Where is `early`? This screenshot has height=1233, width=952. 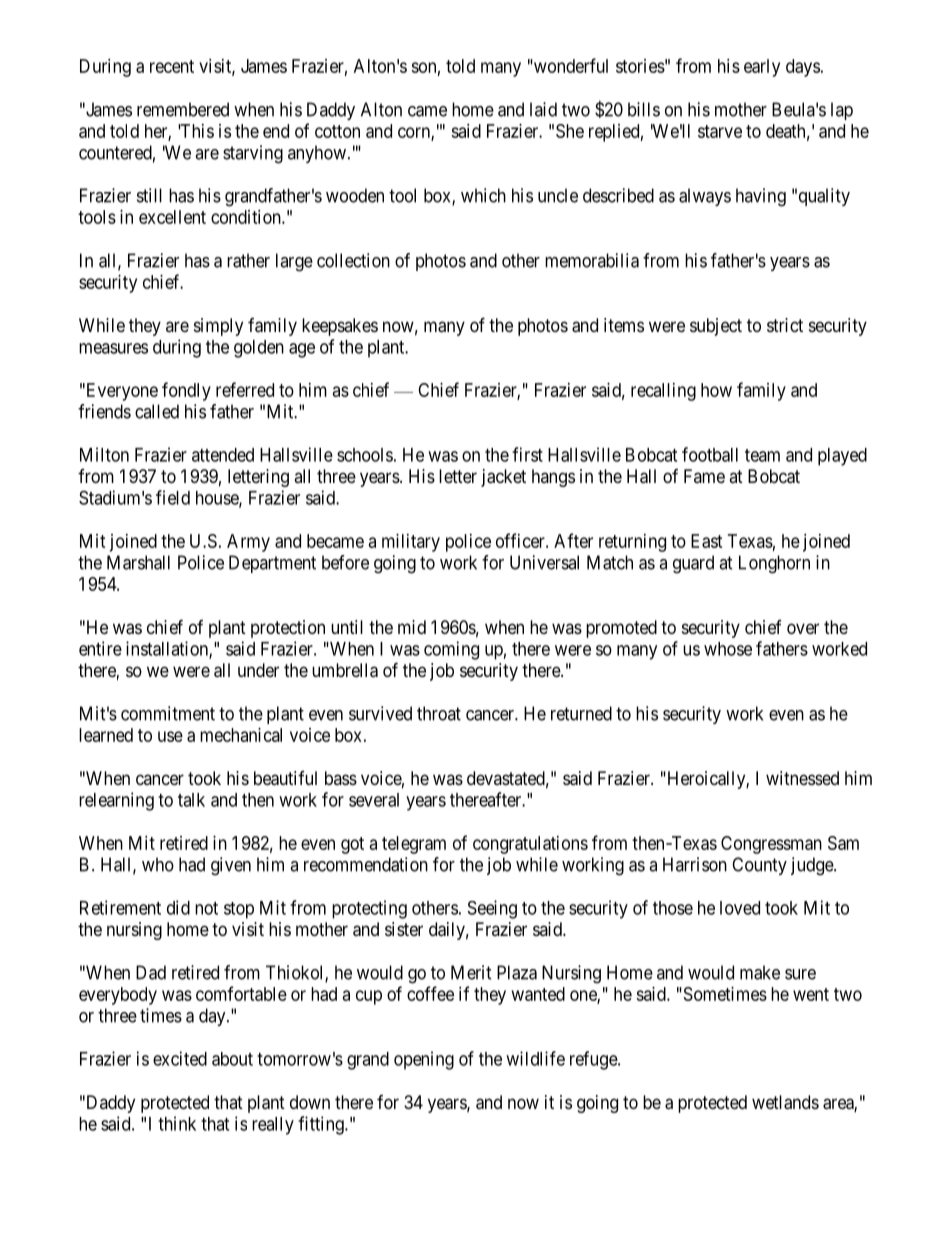 early is located at coordinates (762, 68).
